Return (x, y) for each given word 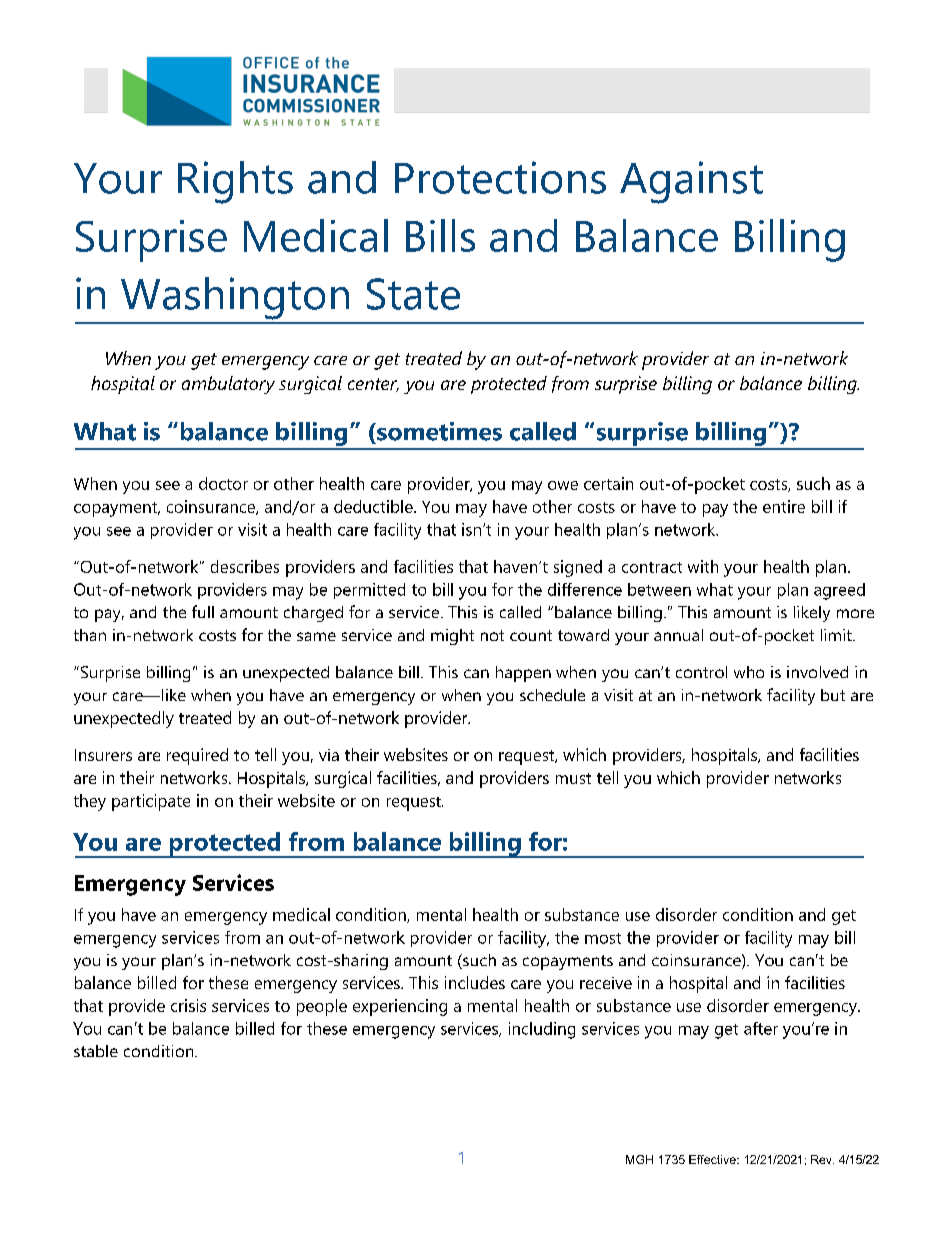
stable (96, 1051)
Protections (500, 177)
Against (691, 182)
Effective (713, 1159)
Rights (235, 182)
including (542, 1030)
